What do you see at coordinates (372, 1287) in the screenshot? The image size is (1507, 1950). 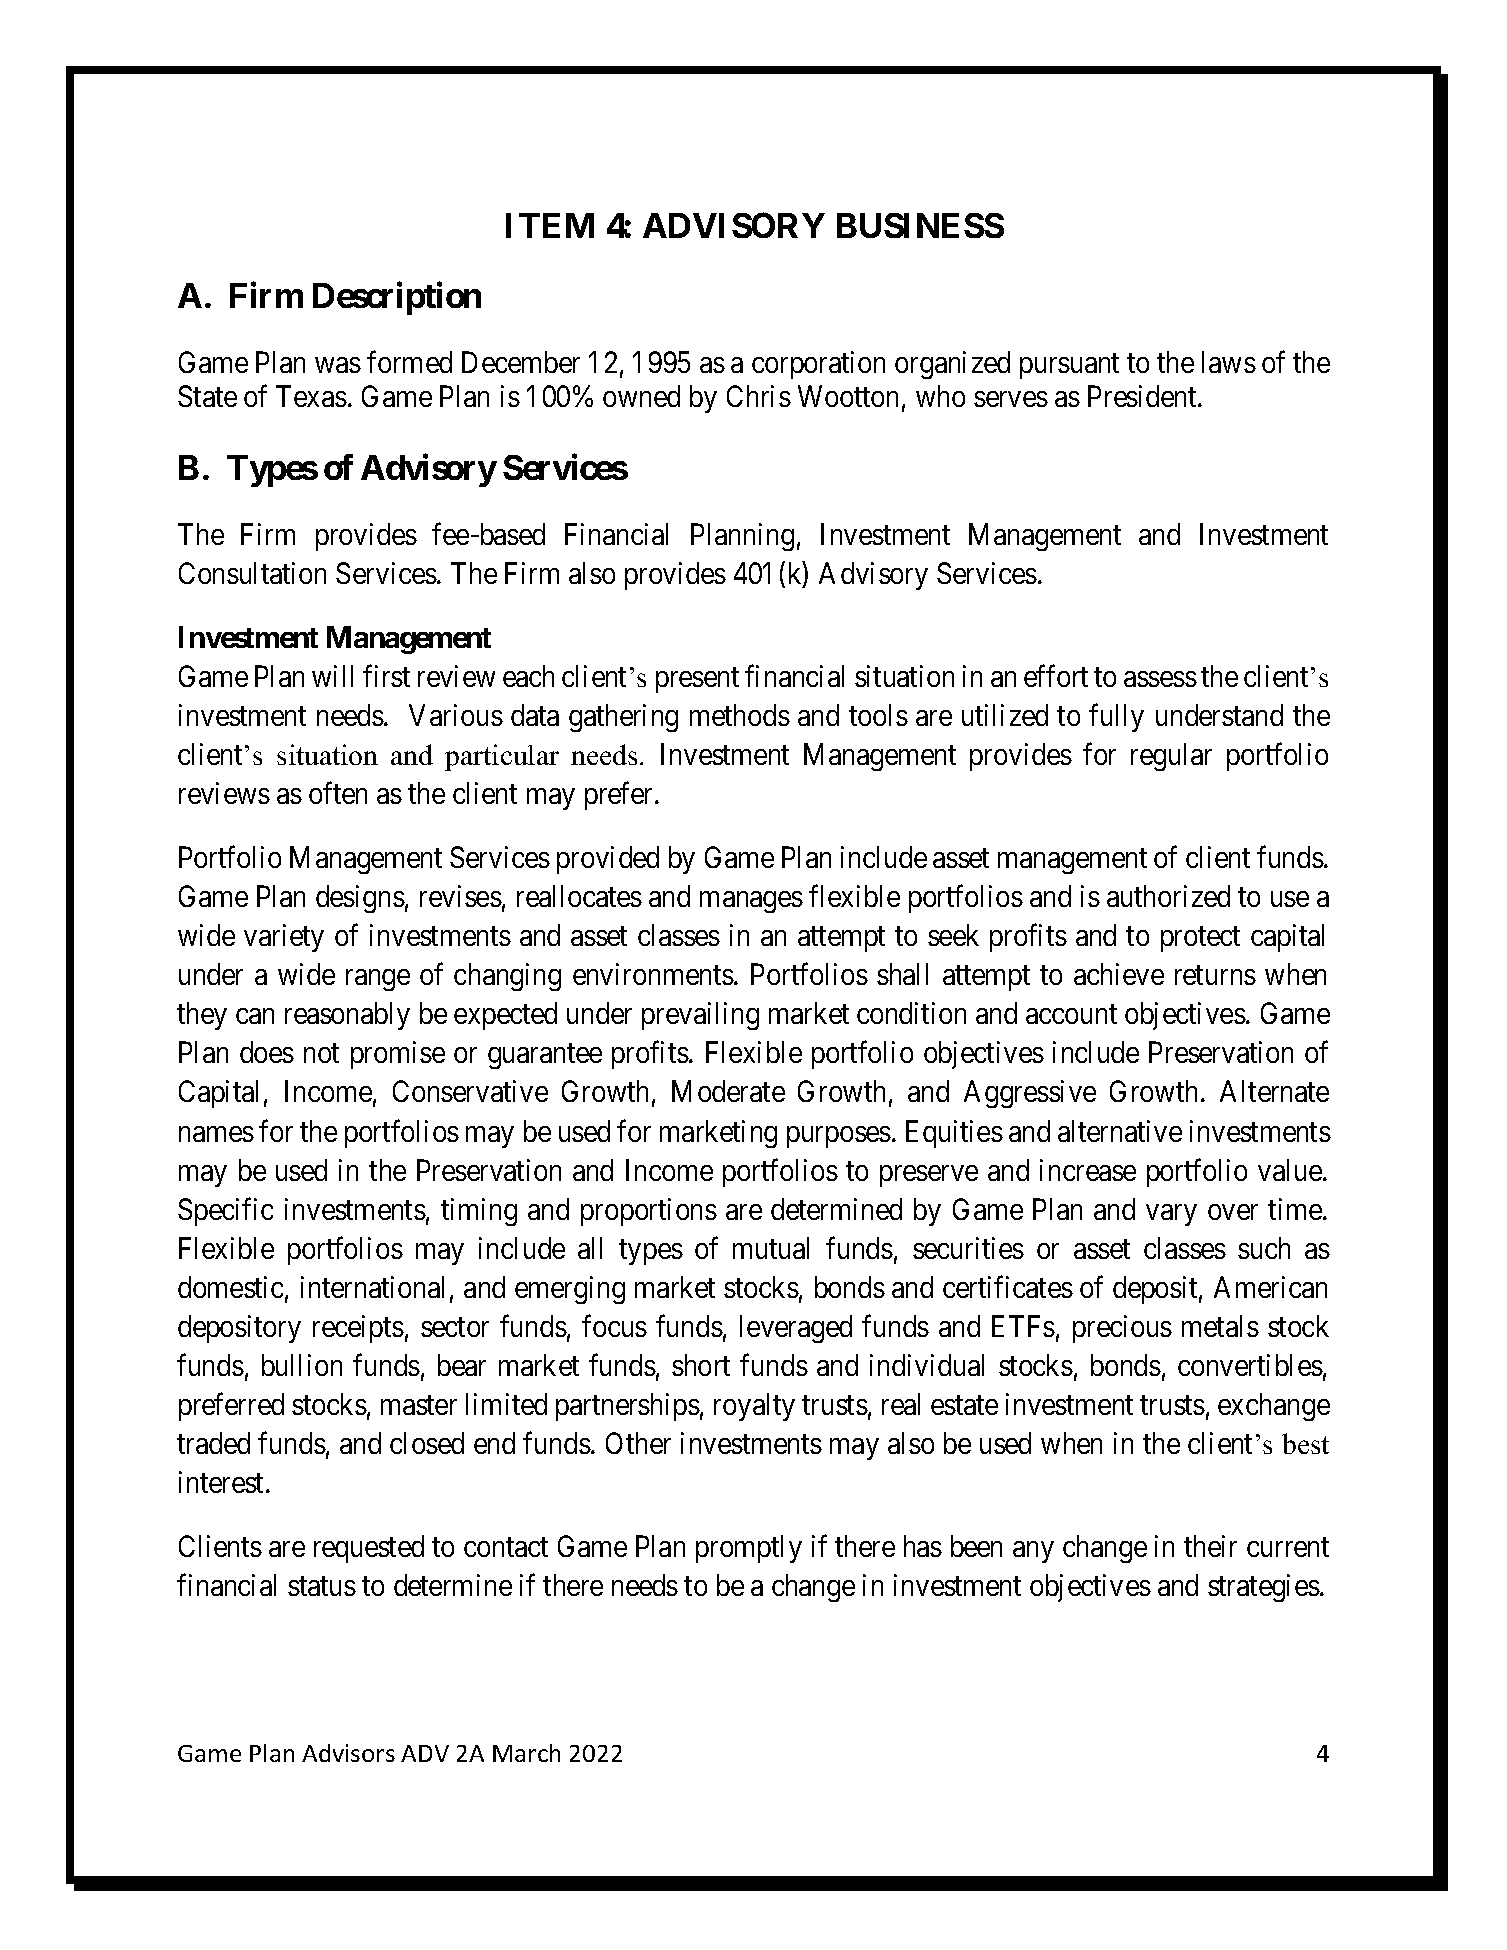 I see `international` at bounding box center [372, 1287].
